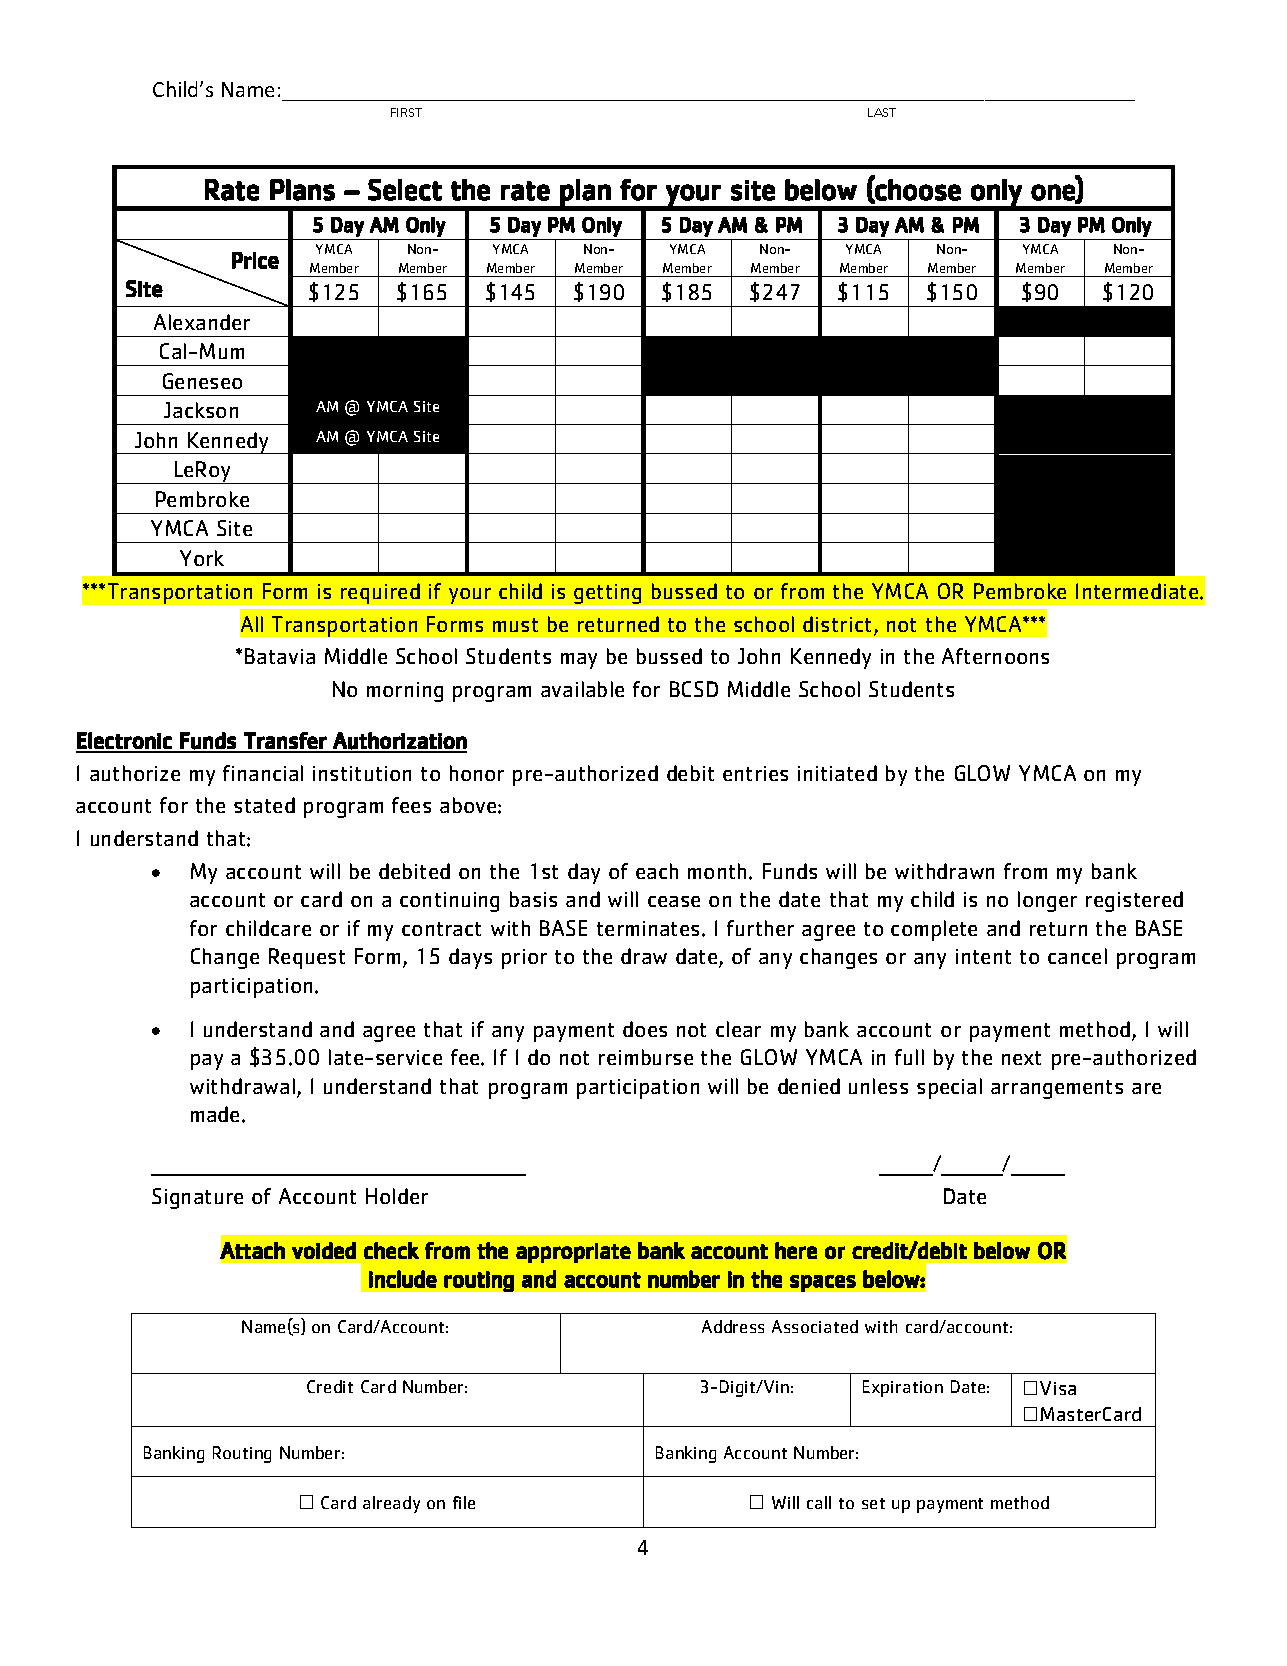 Image resolution: width=1287 pixels, height=1666 pixels. What do you see at coordinates (391, 1504) in the document?
I see `already` at bounding box center [391, 1504].
